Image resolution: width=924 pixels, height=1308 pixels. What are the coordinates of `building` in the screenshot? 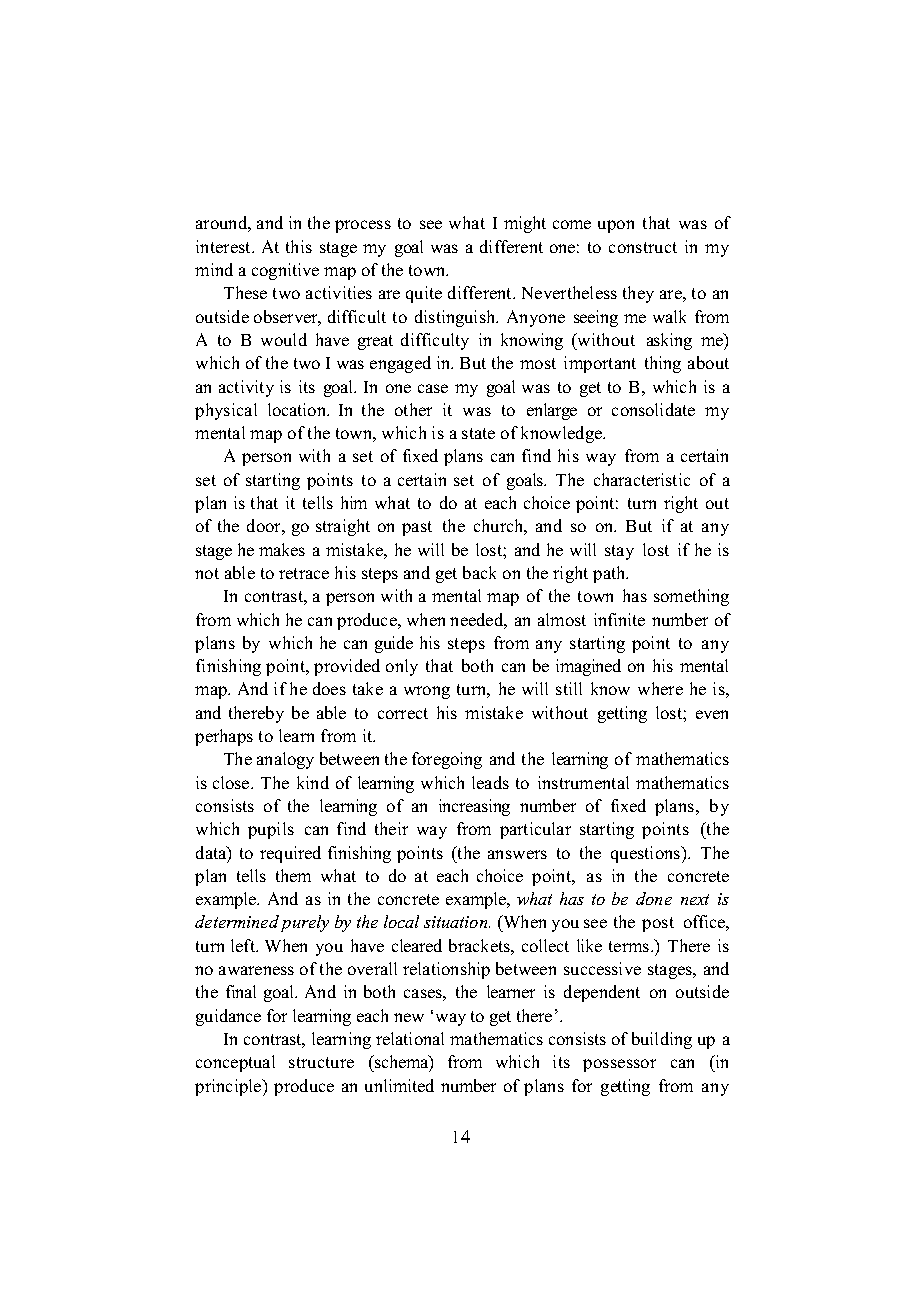 It's located at (662, 1040).
